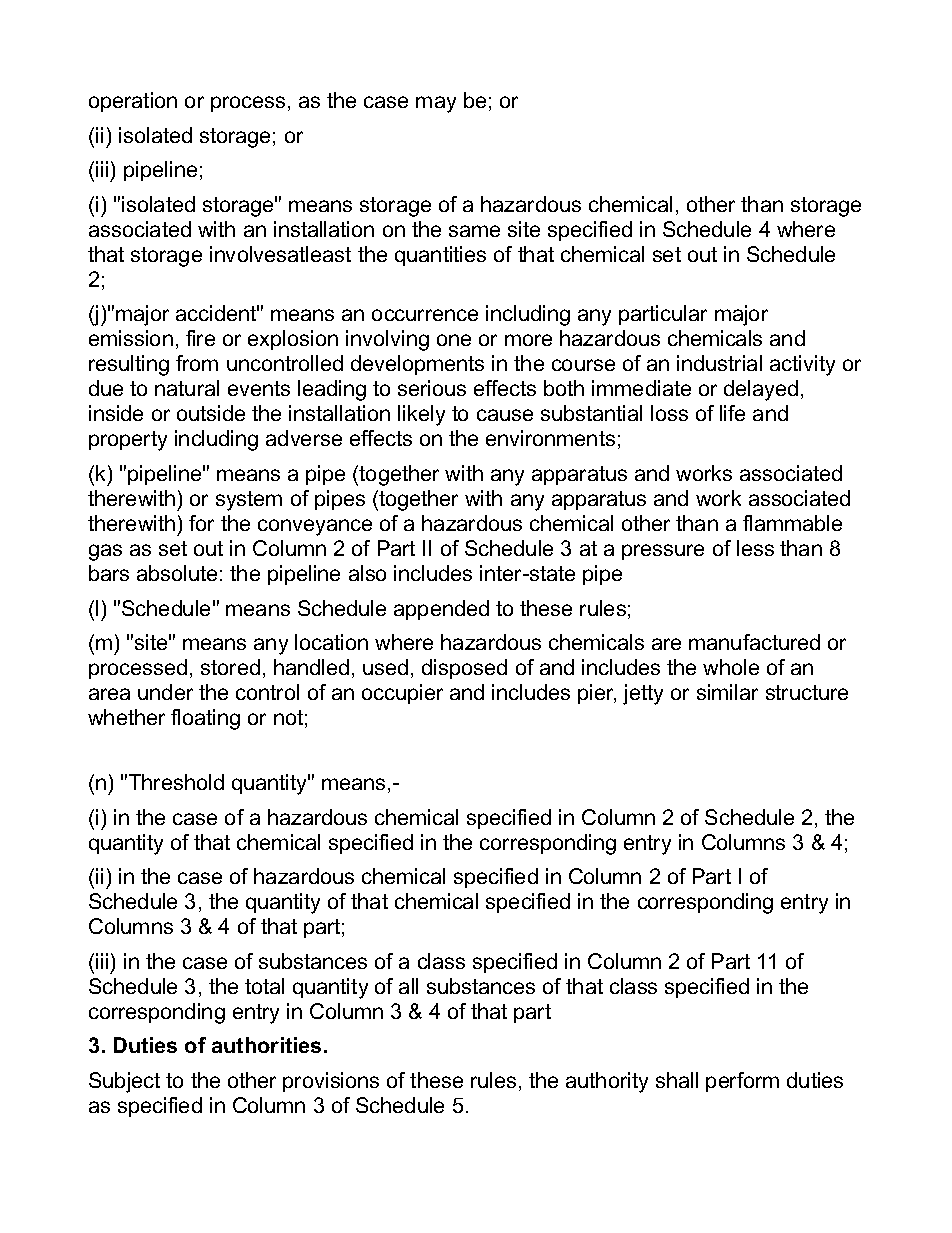 The height and width of the screenshot is (1233, 952). What do you see at coordinates (755, 548) in the screenshot?
I see `less` at bounding box center [755, 548].
